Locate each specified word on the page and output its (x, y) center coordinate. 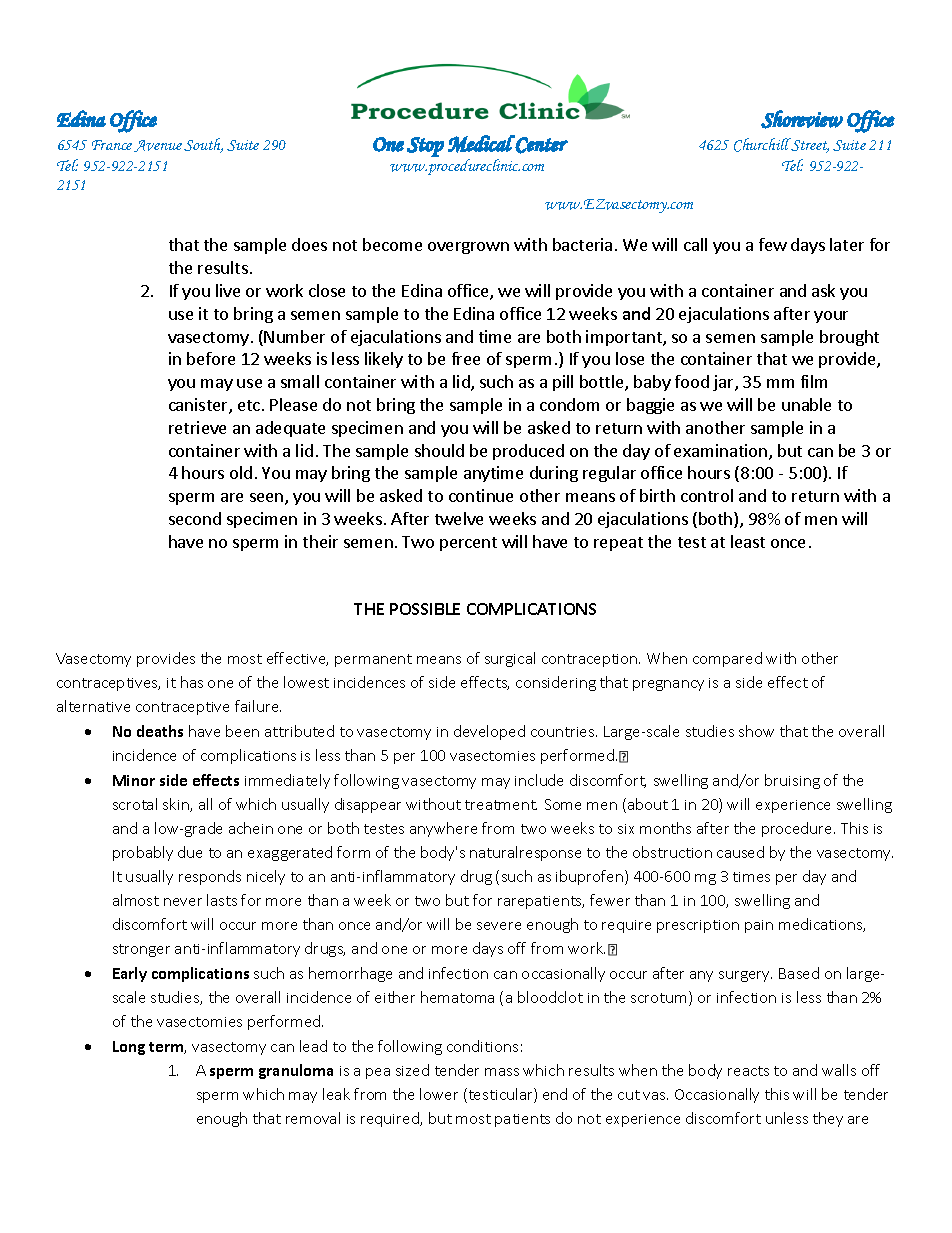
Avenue (158, 146)
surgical (510, 659)
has (192, 682)
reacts (748, 1071)
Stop (425, 147)
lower (439, 1094)
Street (809, 145)
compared (727, 659)
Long (129, 1048)
